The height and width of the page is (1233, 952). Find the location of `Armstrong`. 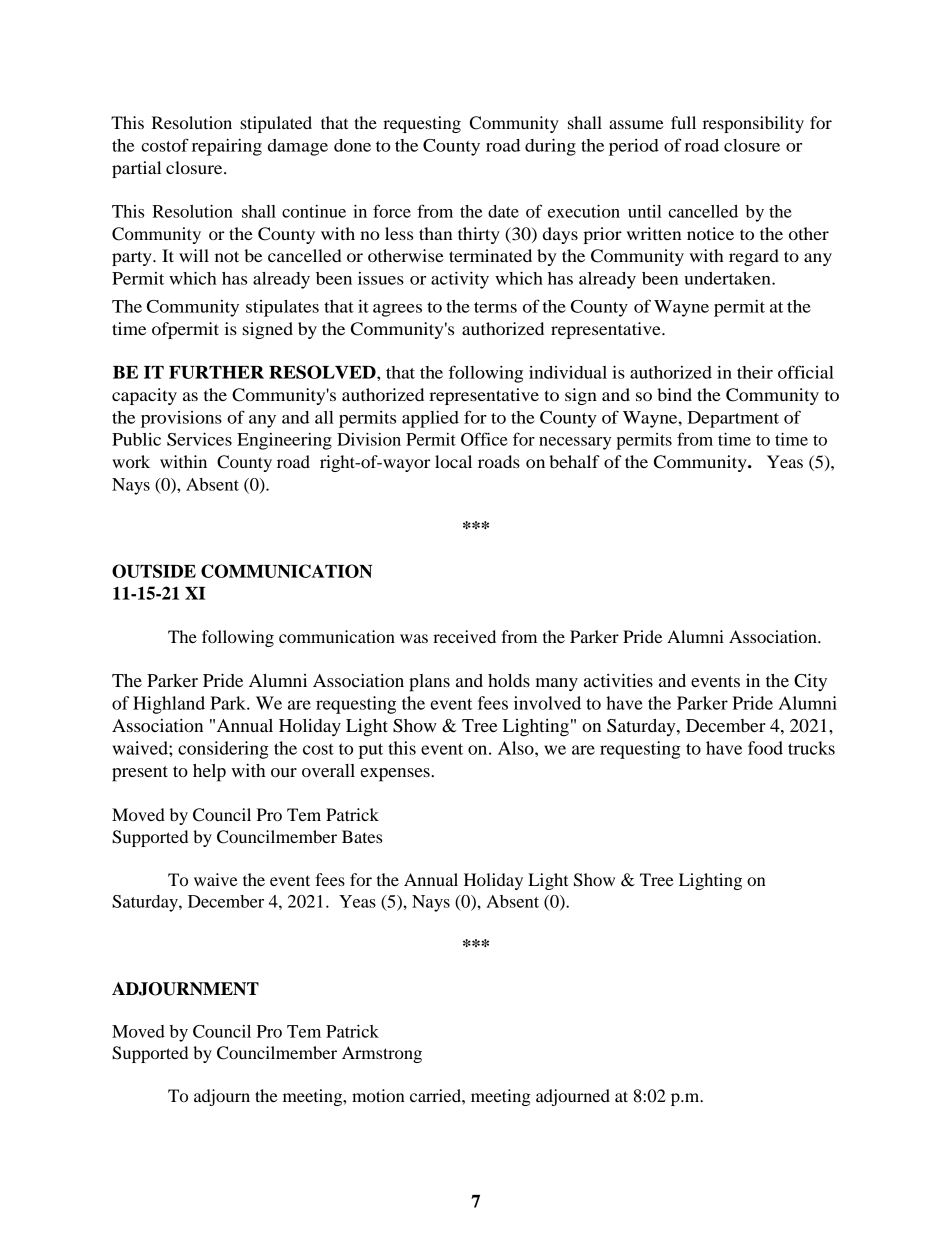

Armstrong is located at coordinates (382, 1054).
